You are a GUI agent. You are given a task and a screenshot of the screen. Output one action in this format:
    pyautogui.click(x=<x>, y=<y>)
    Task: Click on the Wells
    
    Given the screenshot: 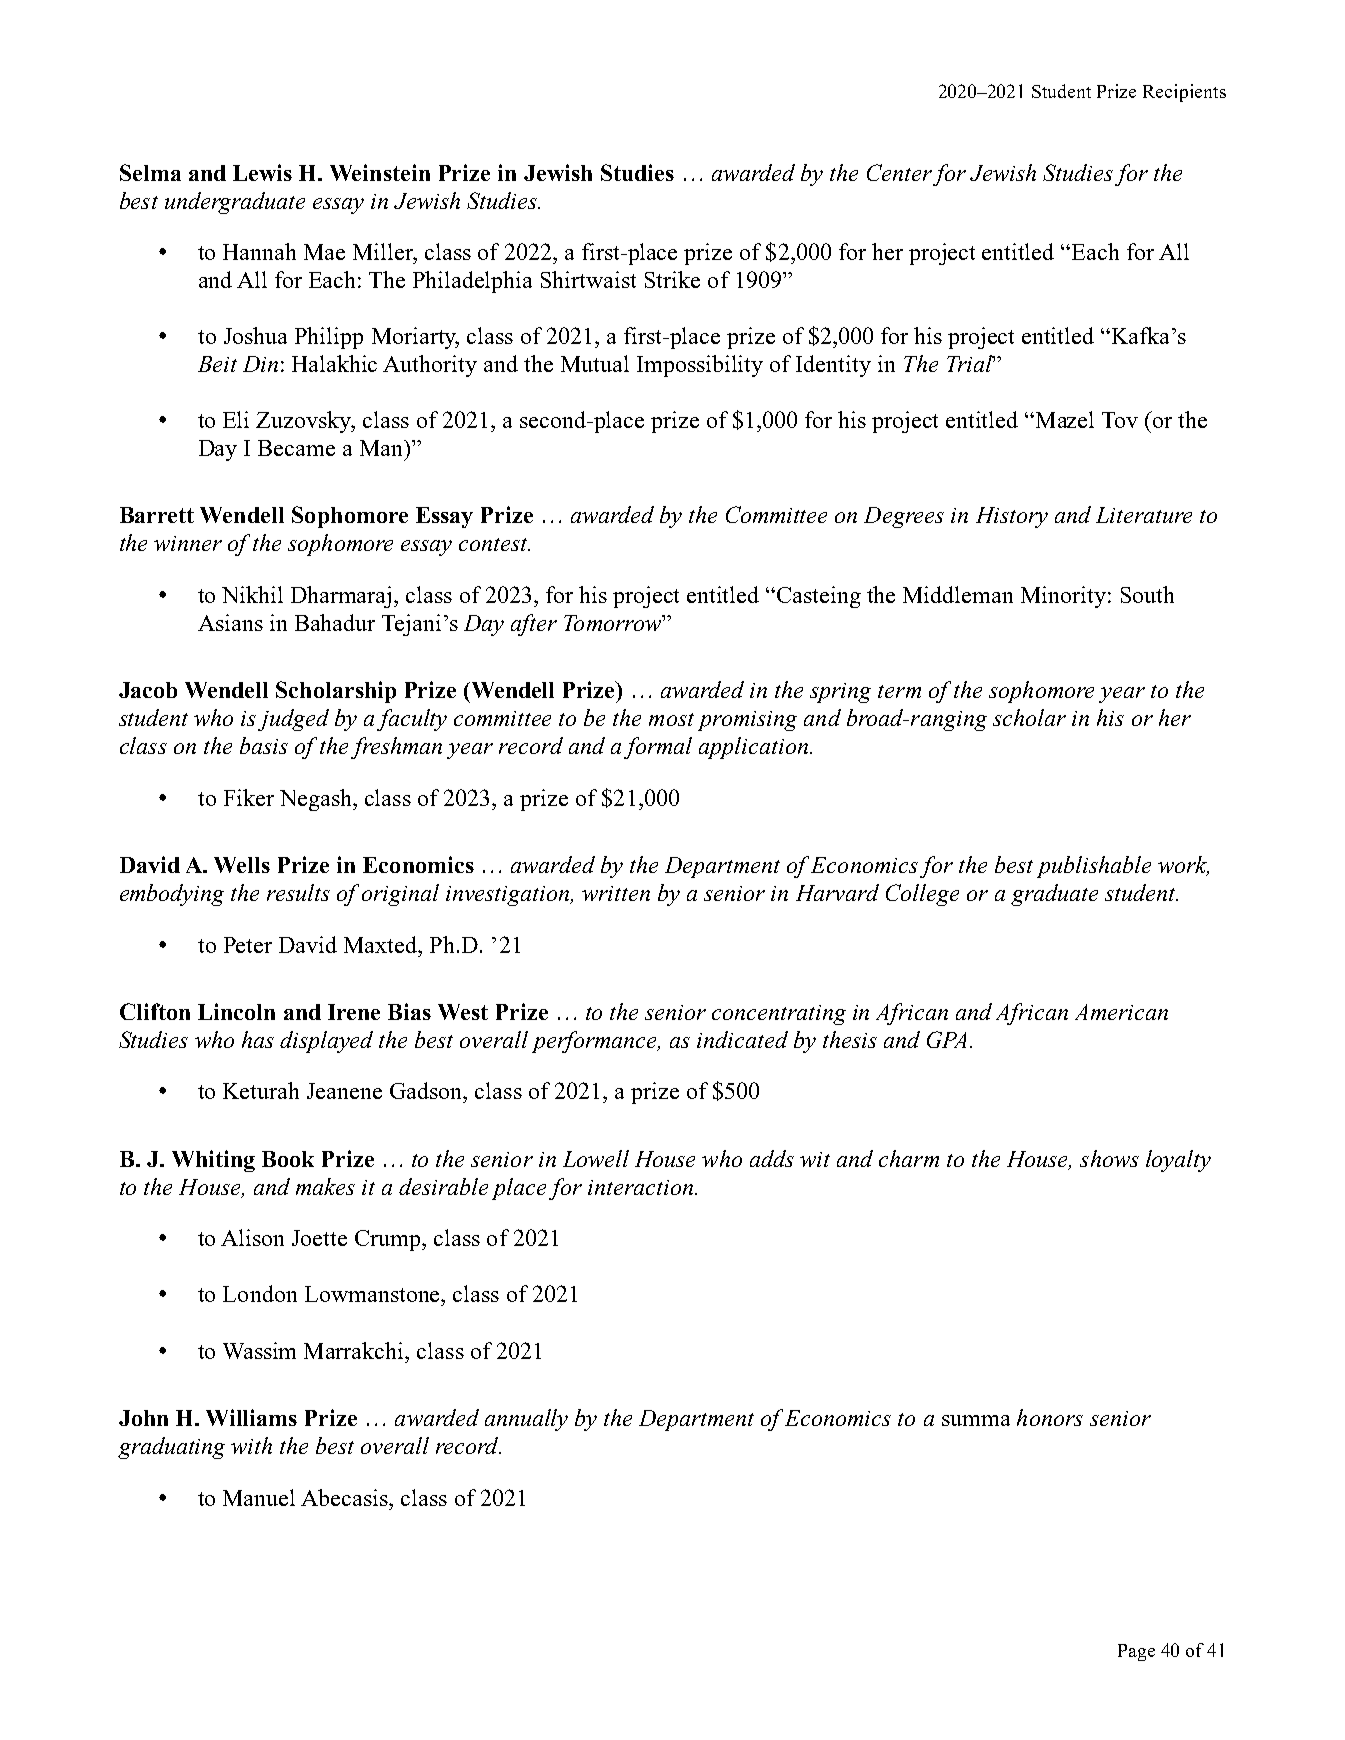 What is the action you would take?
    pyautogui.click(x=242, y=865)
